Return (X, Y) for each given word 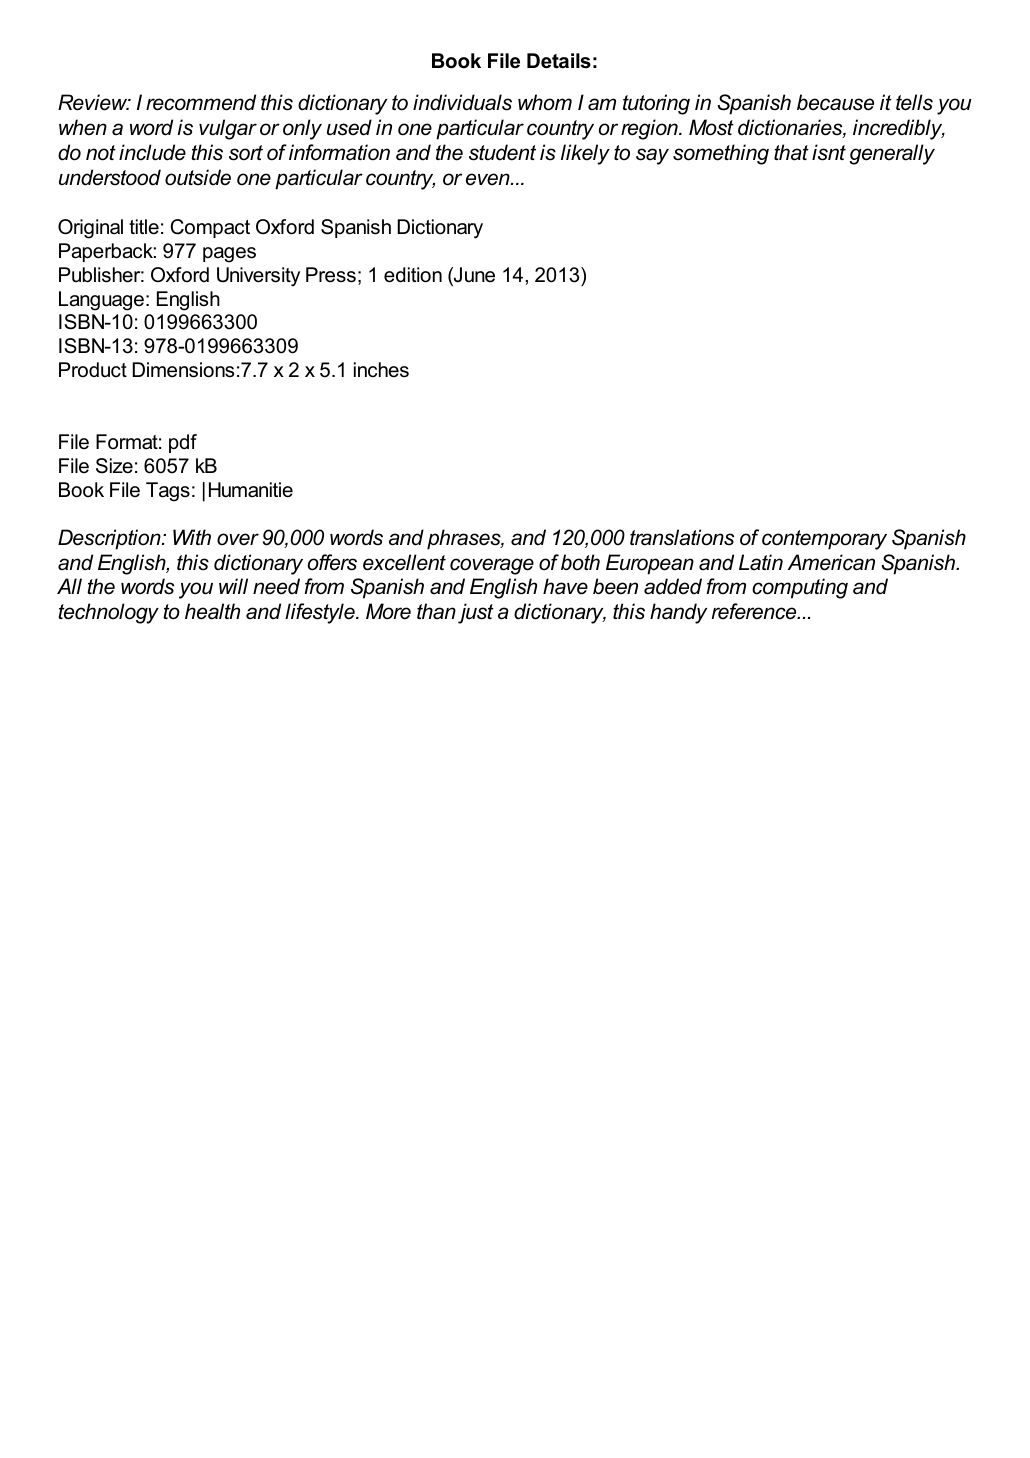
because (835, 102)
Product (93, 370)
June (473, 276)
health (212, 611)
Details (559, 61)
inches (381, 370)
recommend (201, 102)
